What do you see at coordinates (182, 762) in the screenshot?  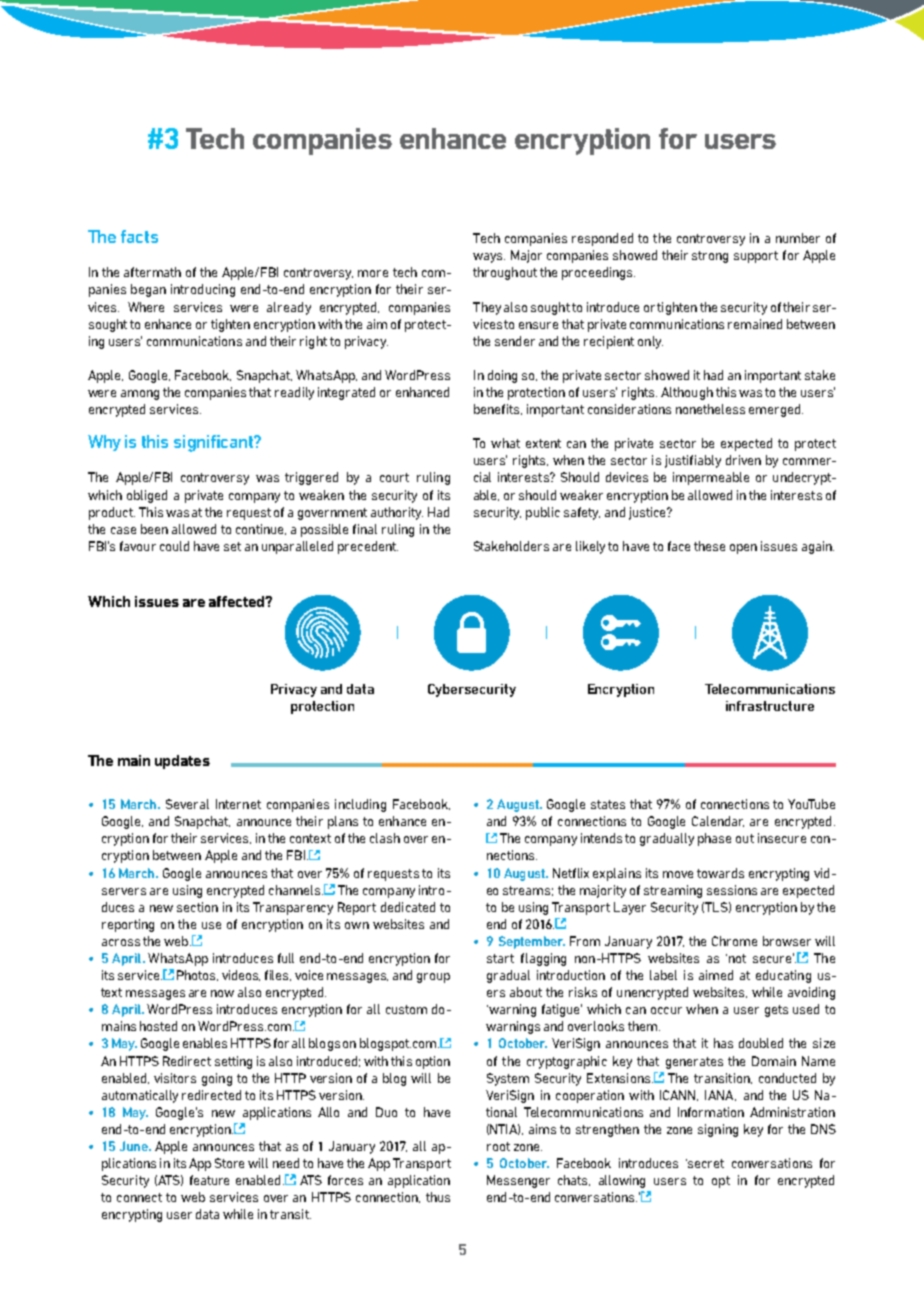 I see `updates` at bounding box center [182, 762].
